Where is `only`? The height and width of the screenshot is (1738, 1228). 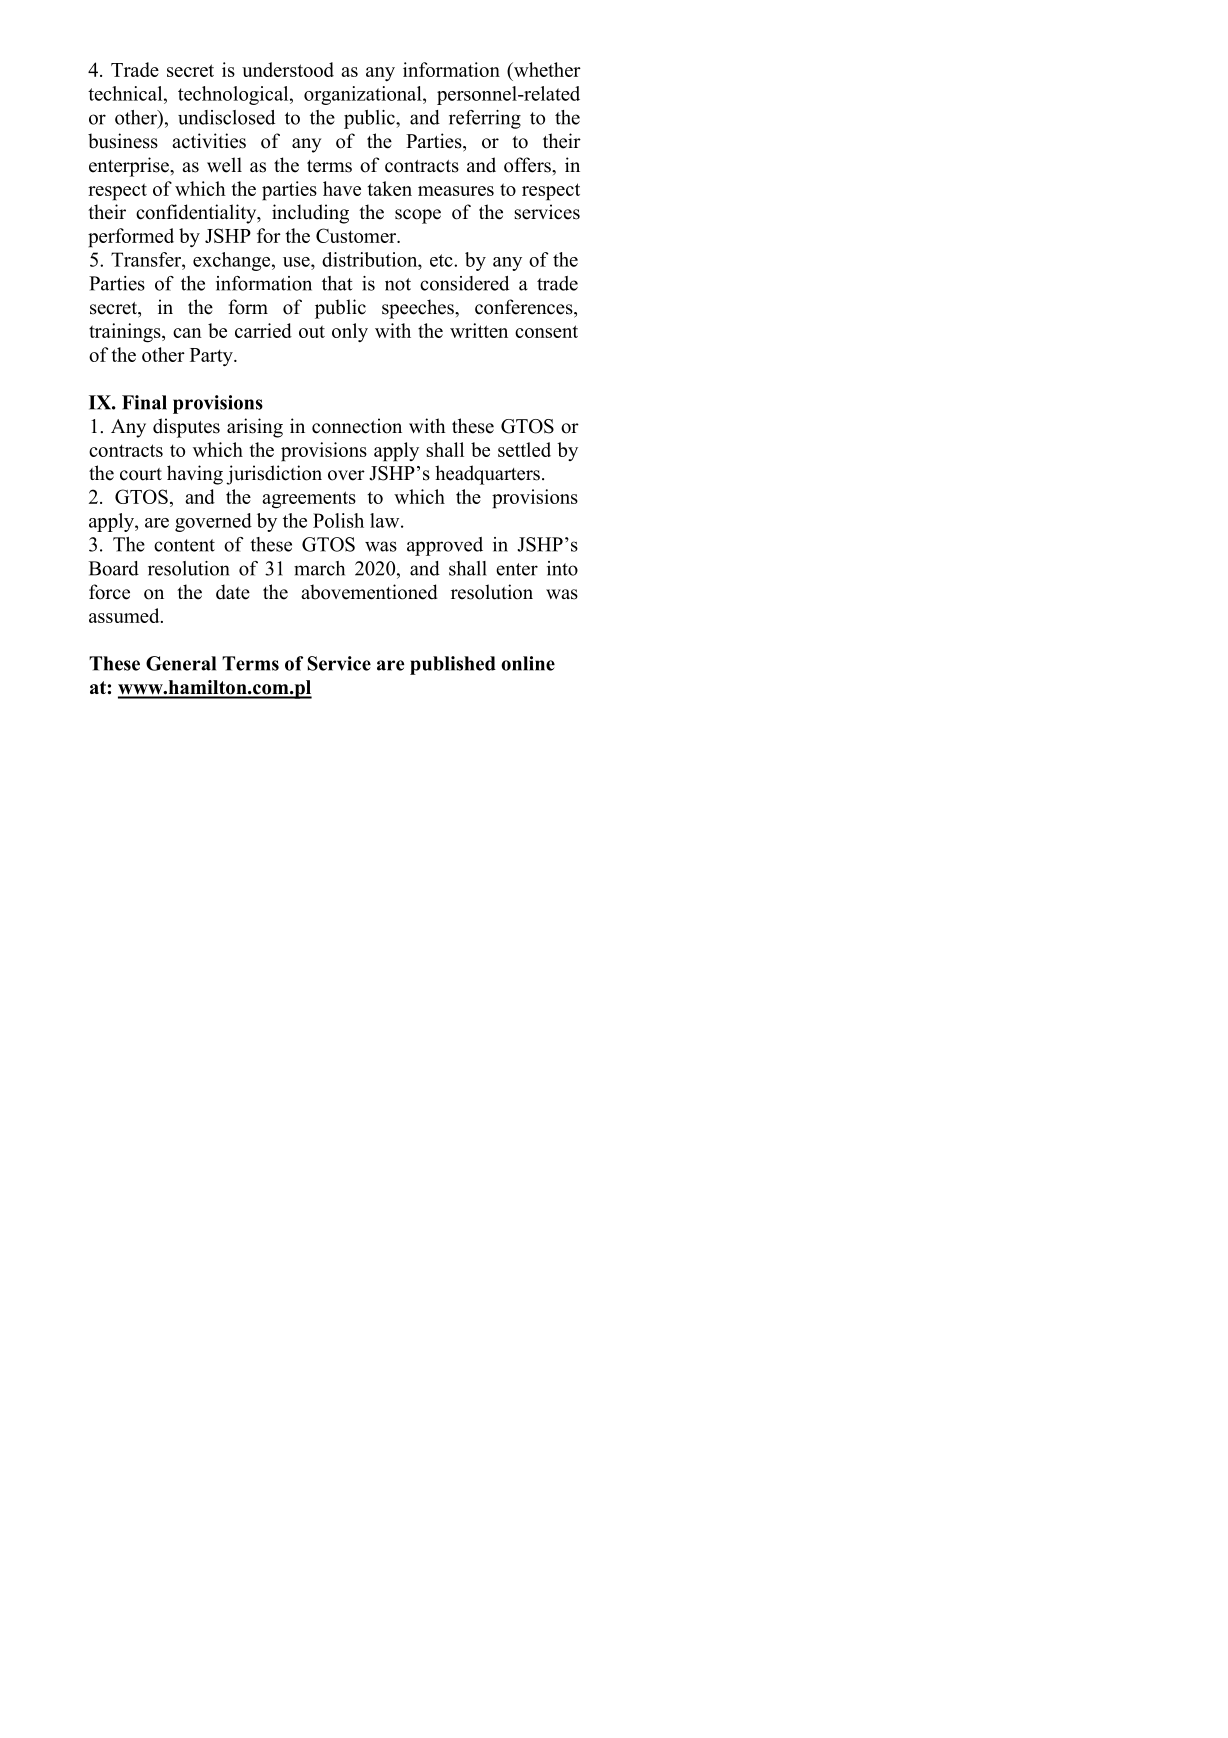 only is located at coordinates (350, 332).
